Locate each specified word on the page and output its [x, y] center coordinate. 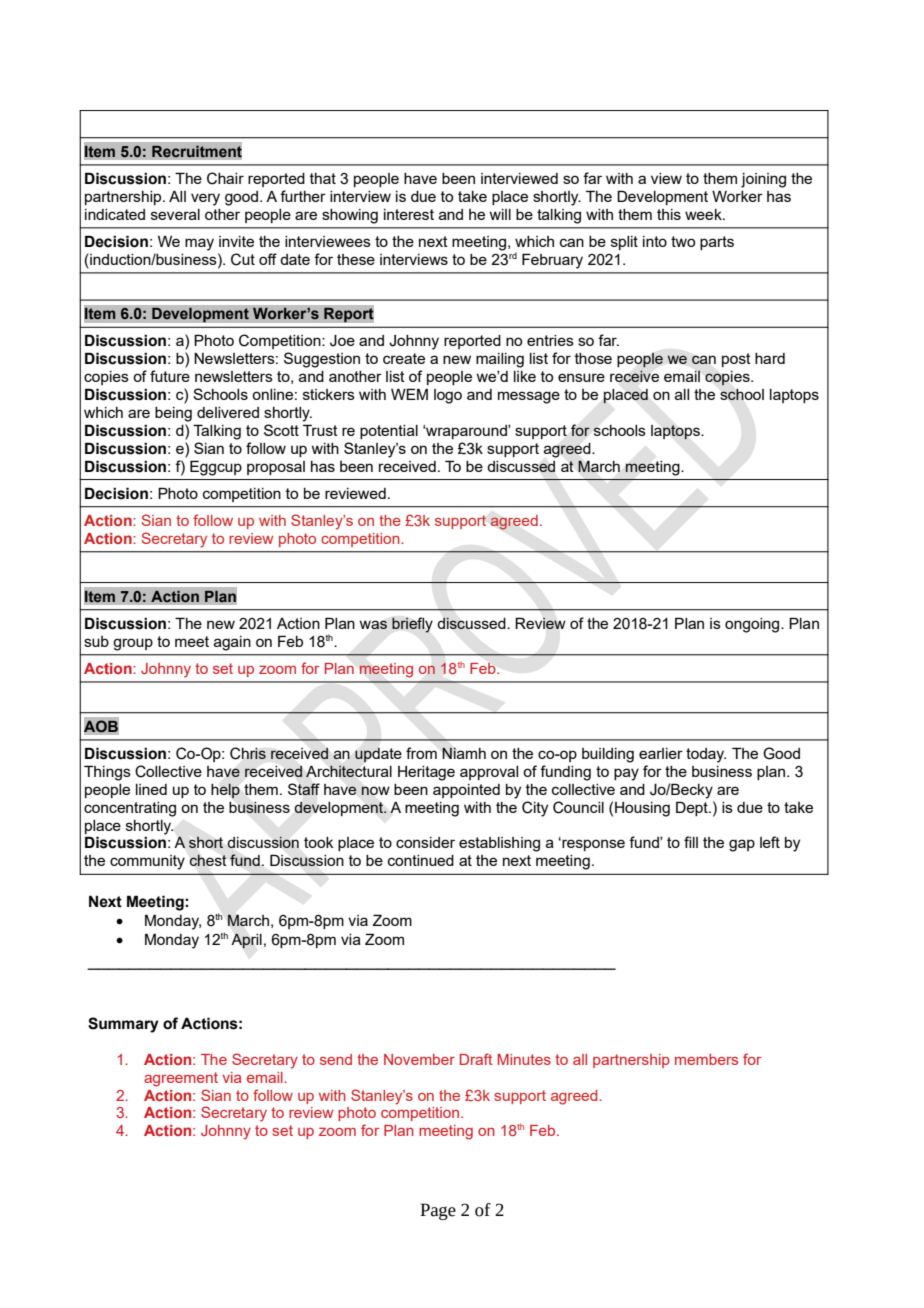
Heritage [426, 773]
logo [448, 396]
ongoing [753, 625]
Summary [123, 1025]
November [419, 1059]
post [736, 360]
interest [409, 214]
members [706, 1059]
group [133, 644]
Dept [693, 808]
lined [151, 789]
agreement [181, 1079]
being [173, 414]
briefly [412, 625]
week [704, 214]
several [175, 214]
